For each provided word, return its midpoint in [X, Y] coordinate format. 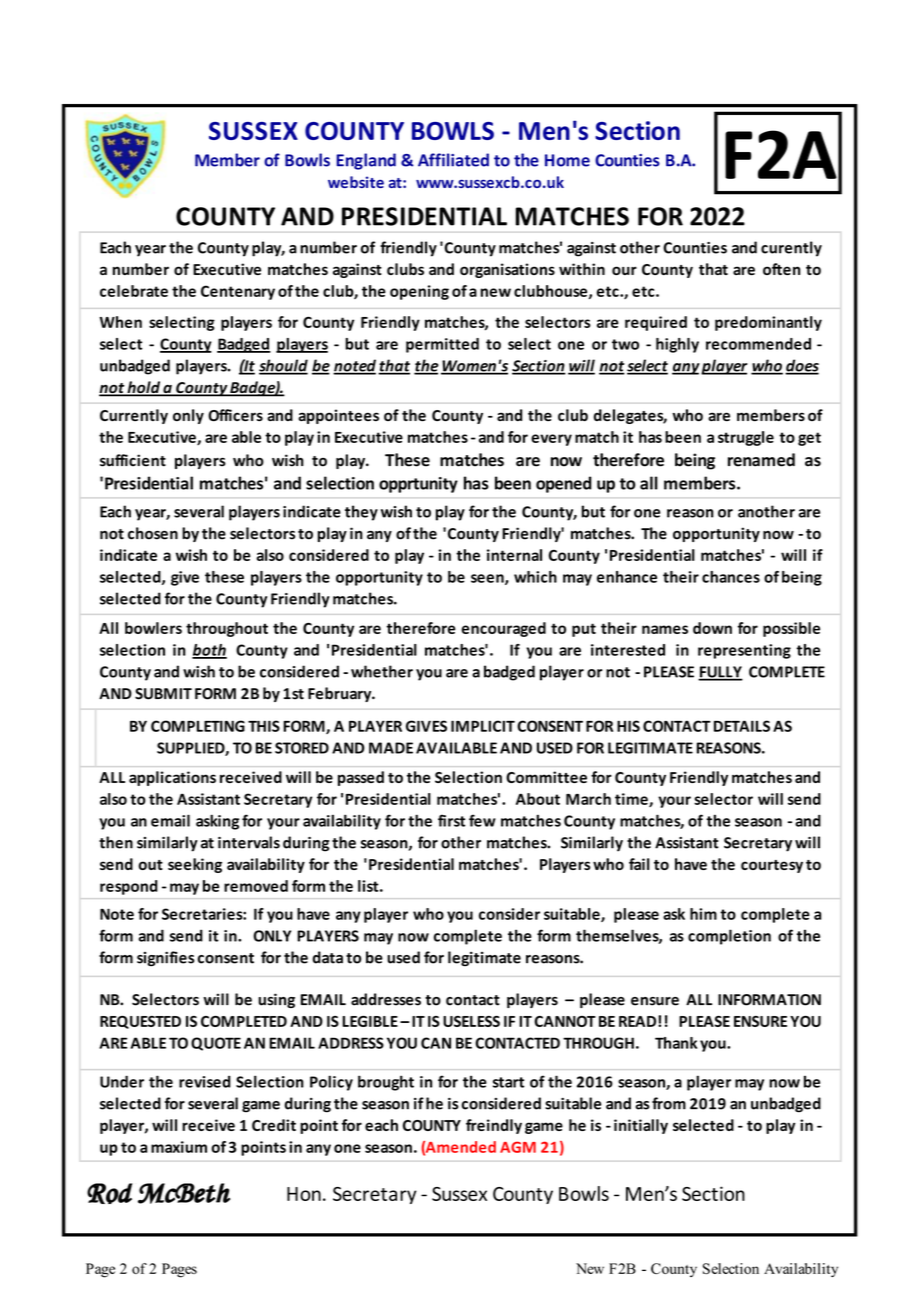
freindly [494, 1126]
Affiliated [453, 160]
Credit [274, 1125]
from [669, 1103]
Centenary [238, 292]
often [781, 269]
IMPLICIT [483, 726]
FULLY [720, 673]
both [209, 651]
